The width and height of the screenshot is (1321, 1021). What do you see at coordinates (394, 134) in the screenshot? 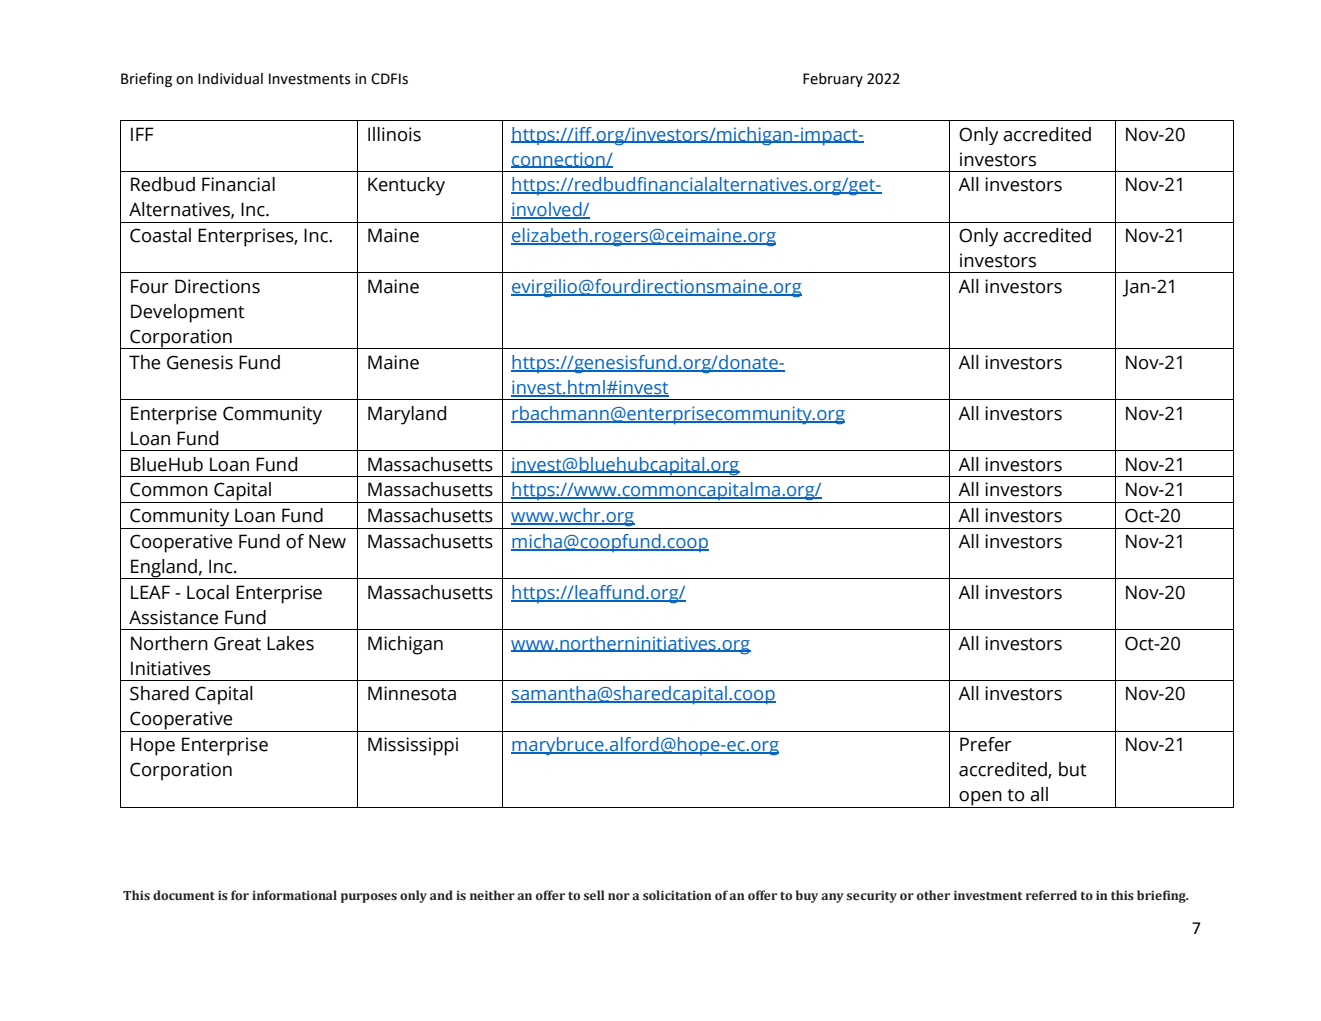
I see `Illinois` at bounding box center [394, 134].
